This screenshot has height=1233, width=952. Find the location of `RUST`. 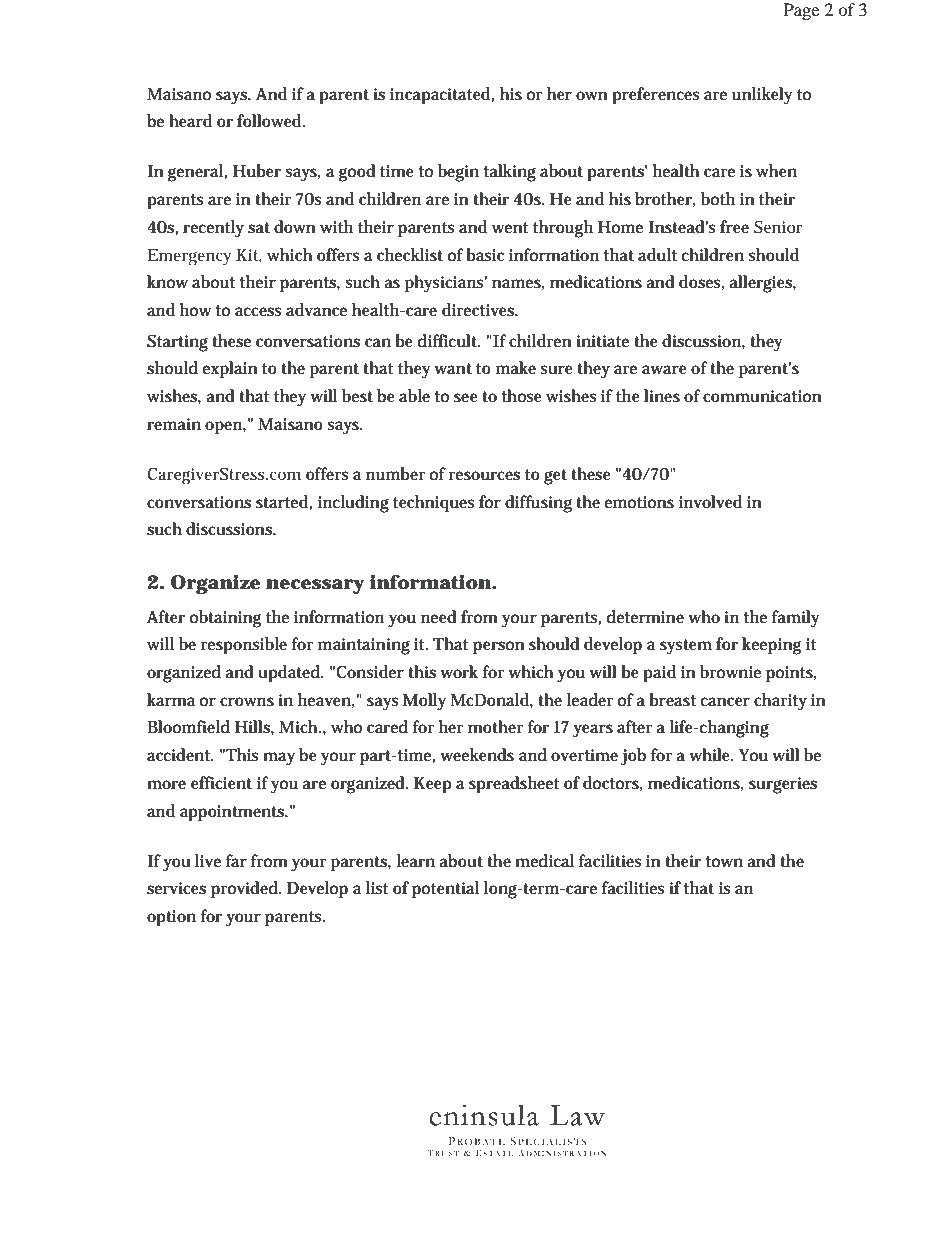

RUST is located at coordinates (447, 1153).
